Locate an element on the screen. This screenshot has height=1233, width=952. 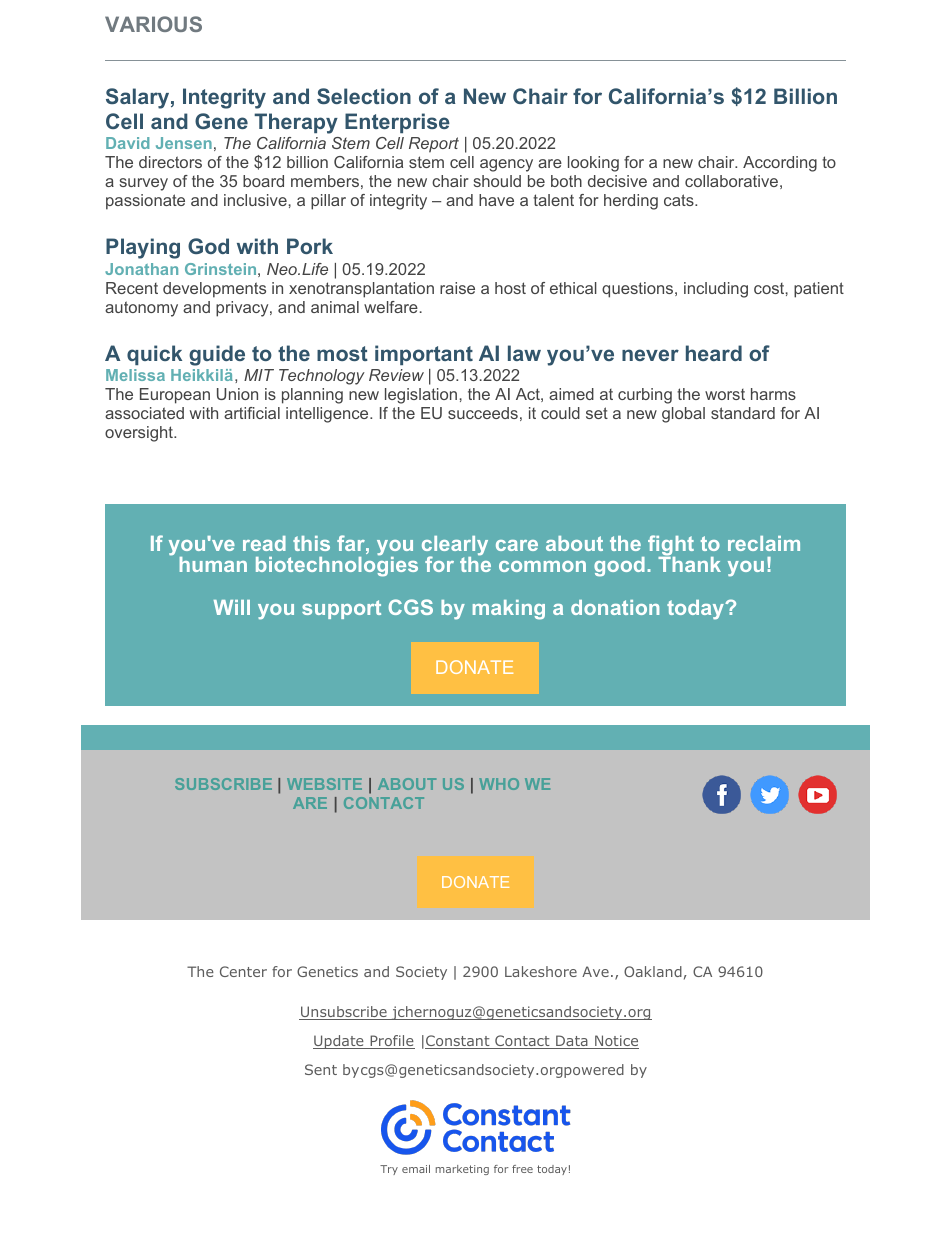
Center is located at coordinates (243, 971).
